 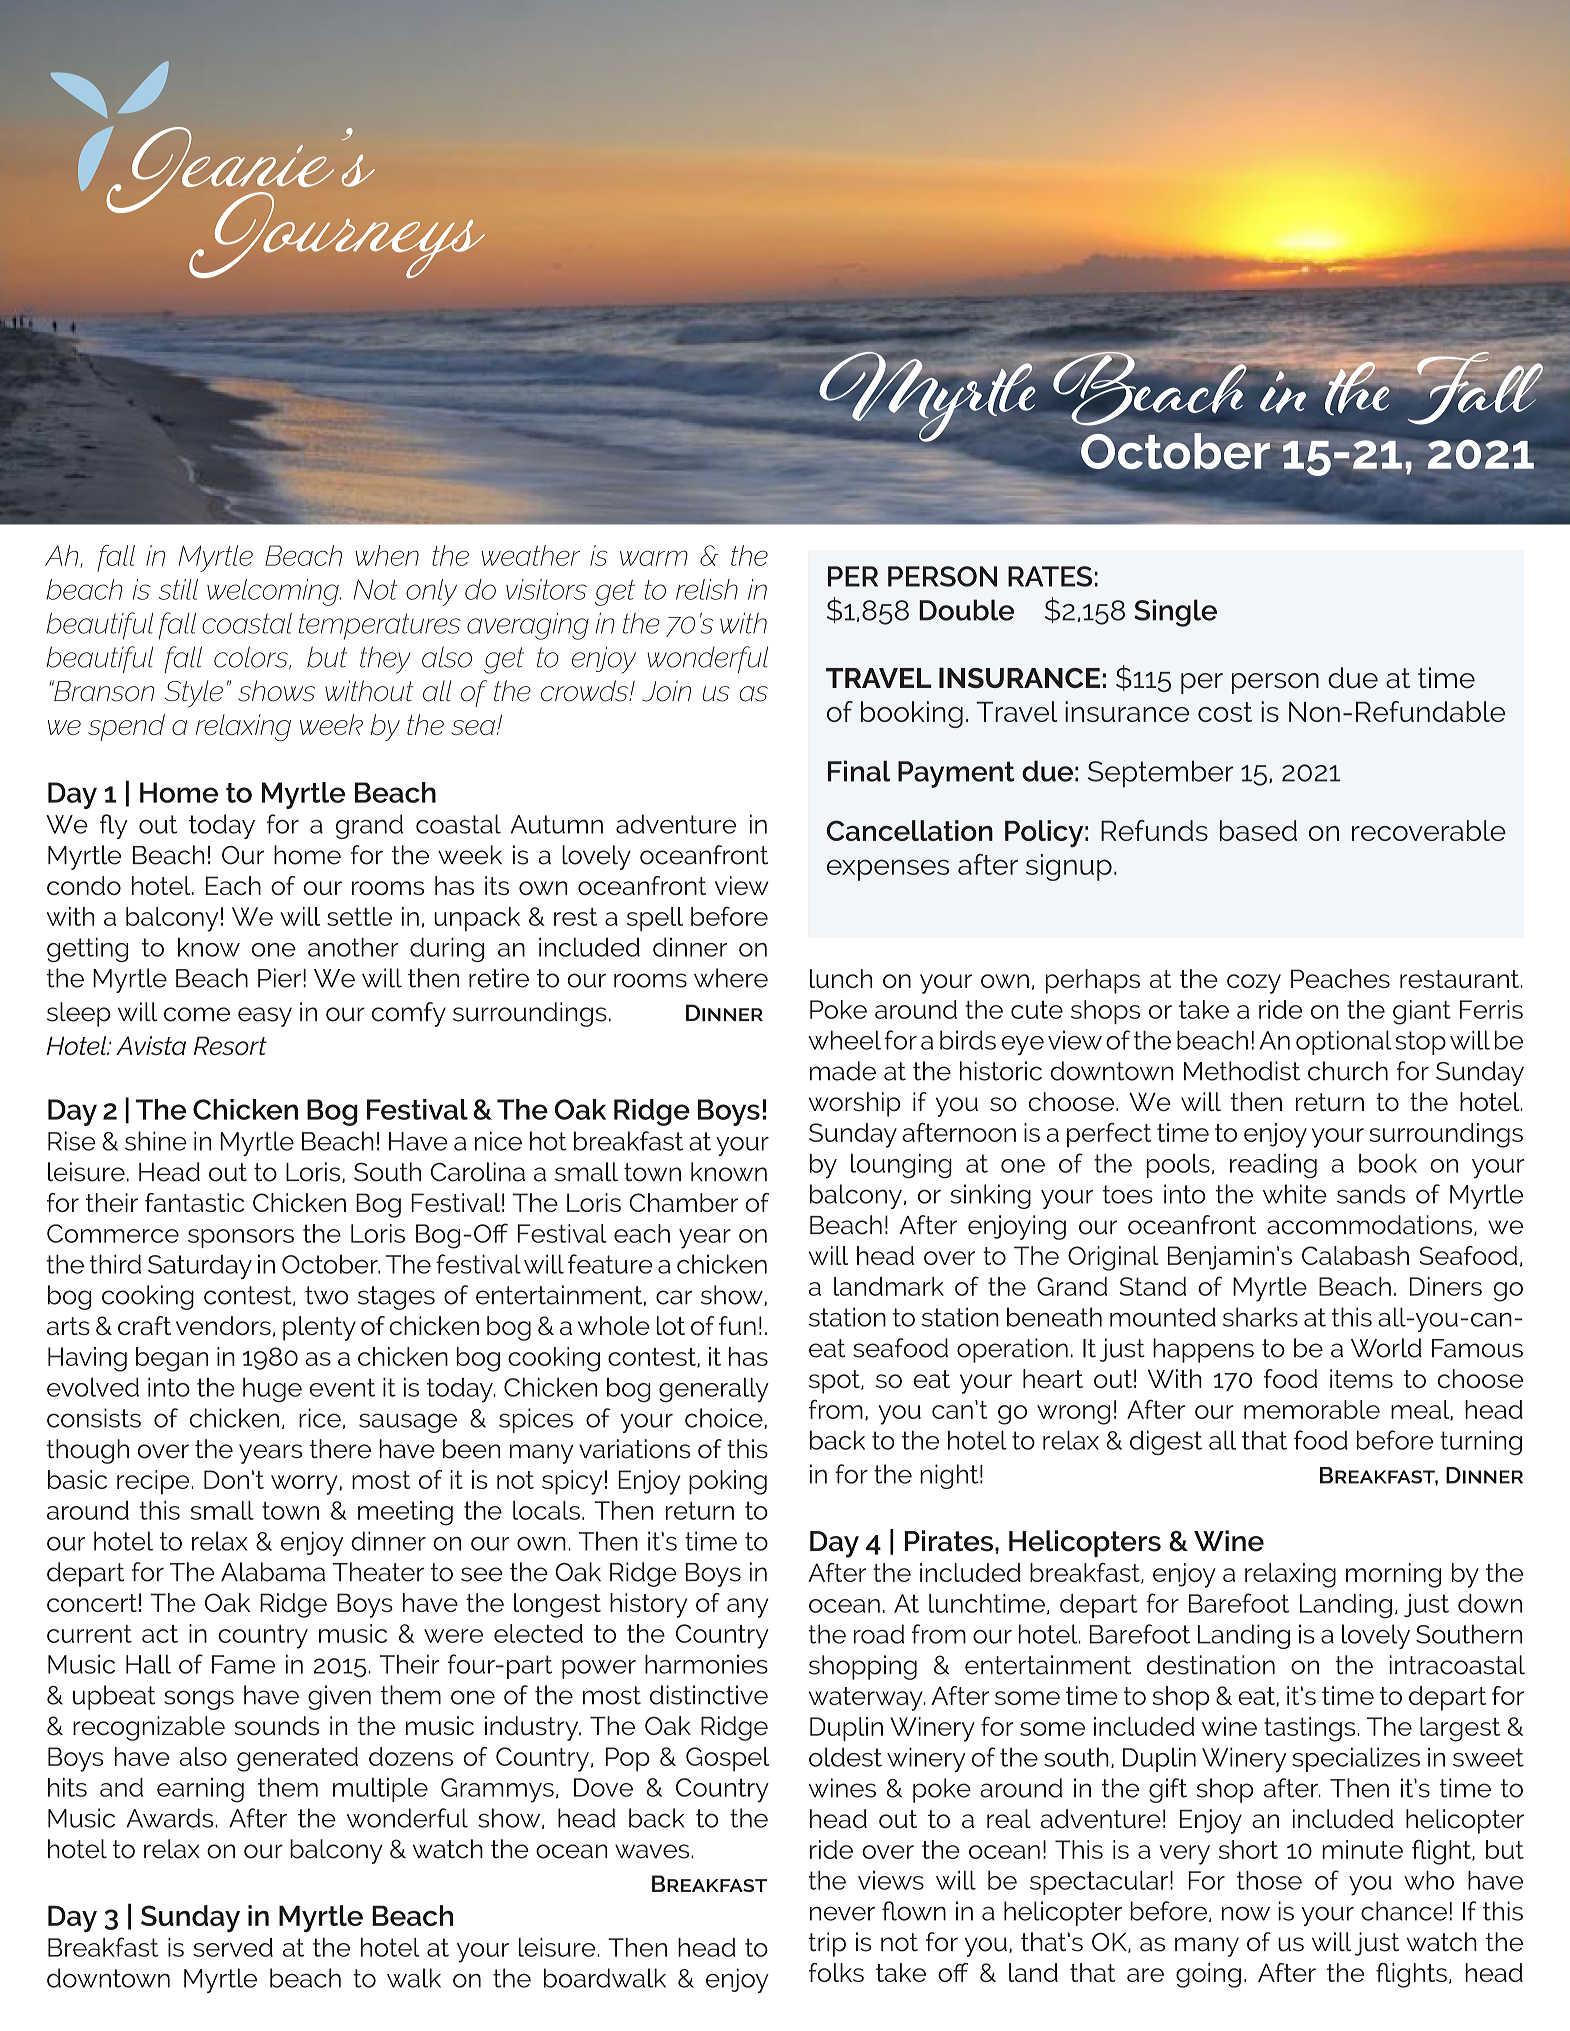 I want to click on served, so click(x=233, y=1947).
